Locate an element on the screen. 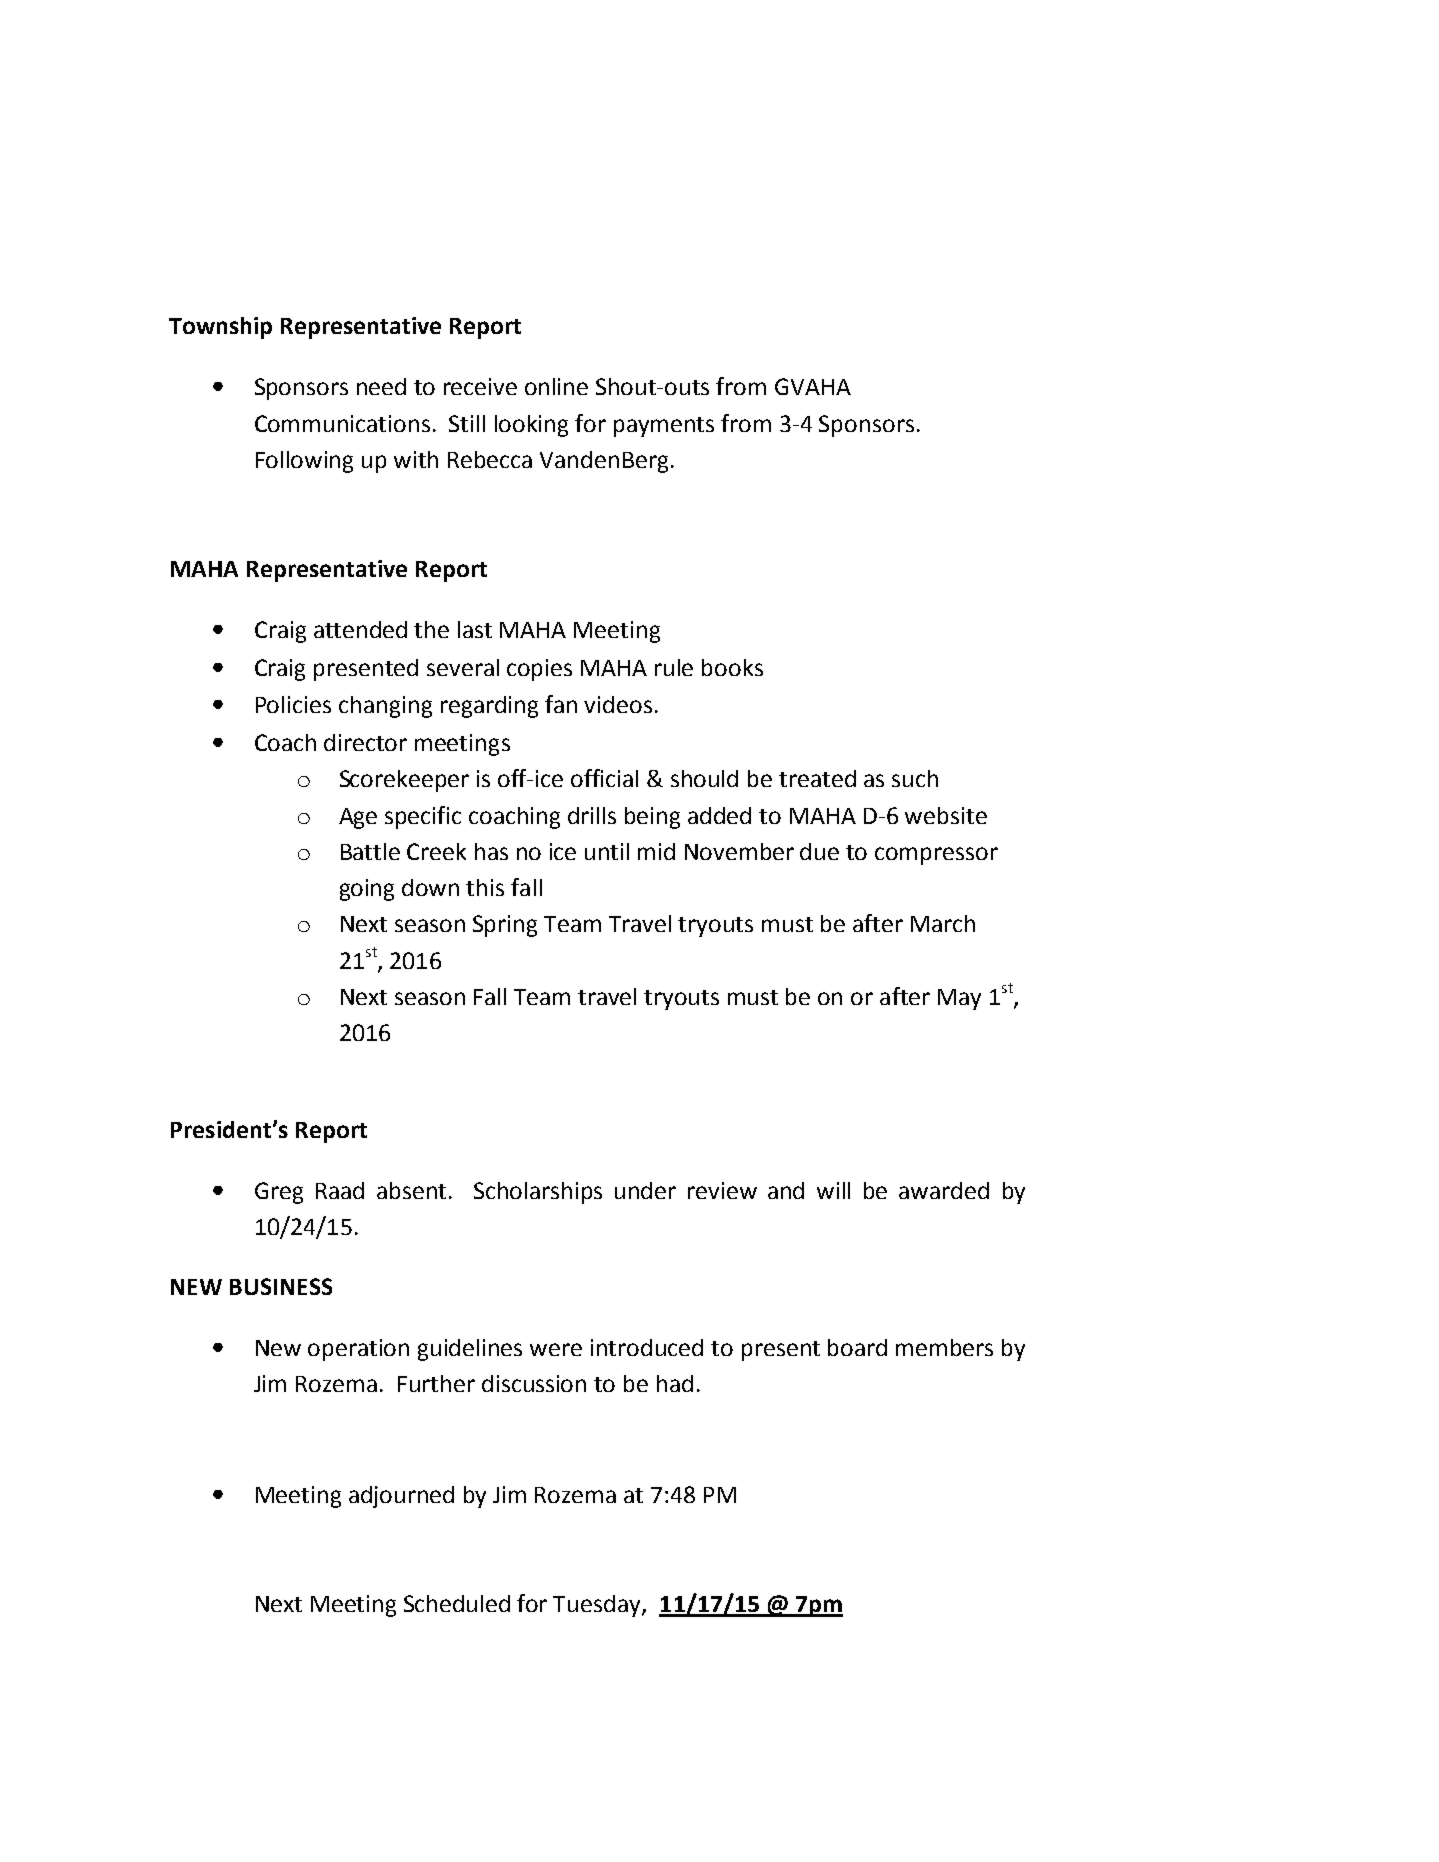  March is located at coordinates (943, 923).
